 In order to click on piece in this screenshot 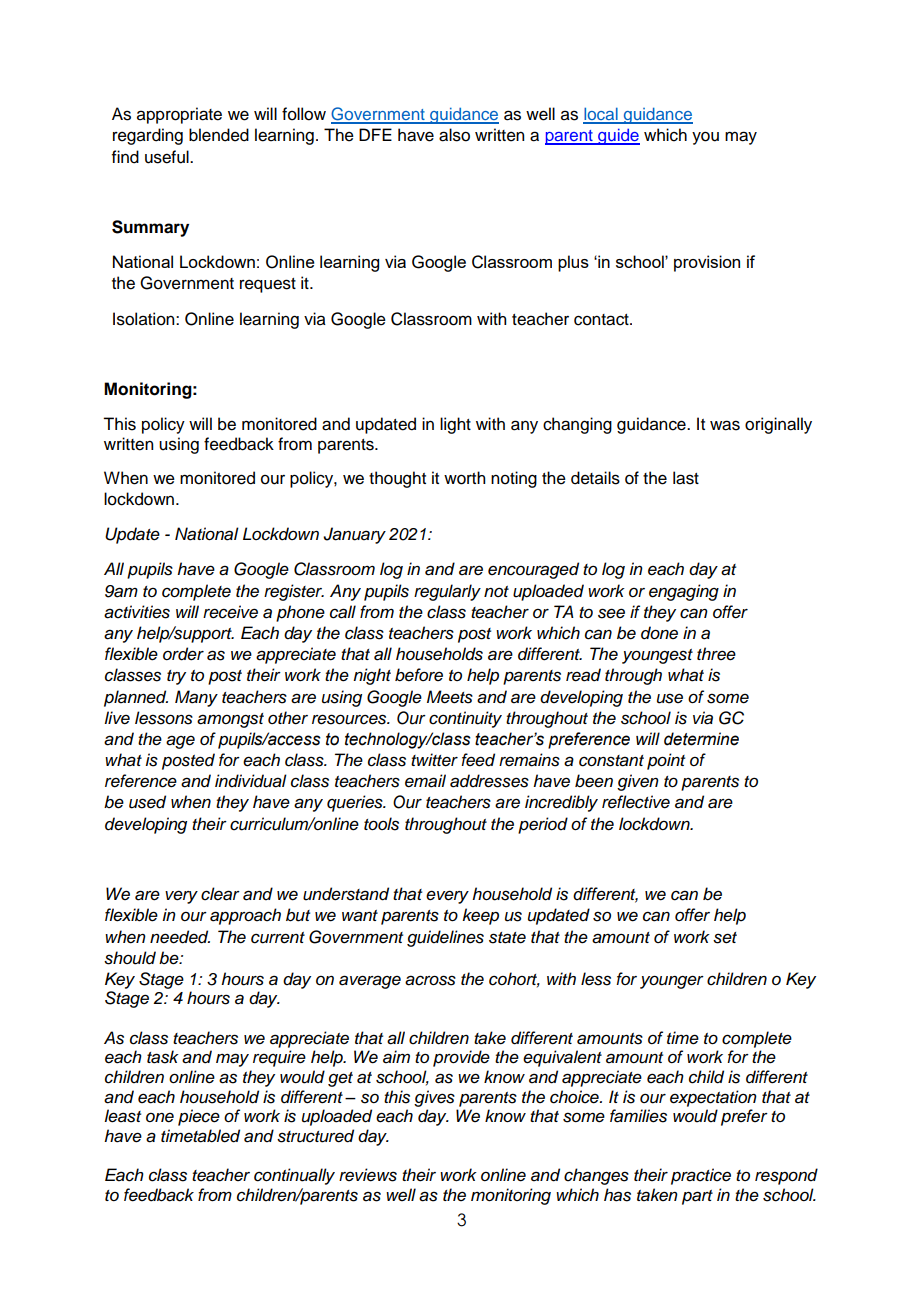, I will do `click(199, 1117)`.
